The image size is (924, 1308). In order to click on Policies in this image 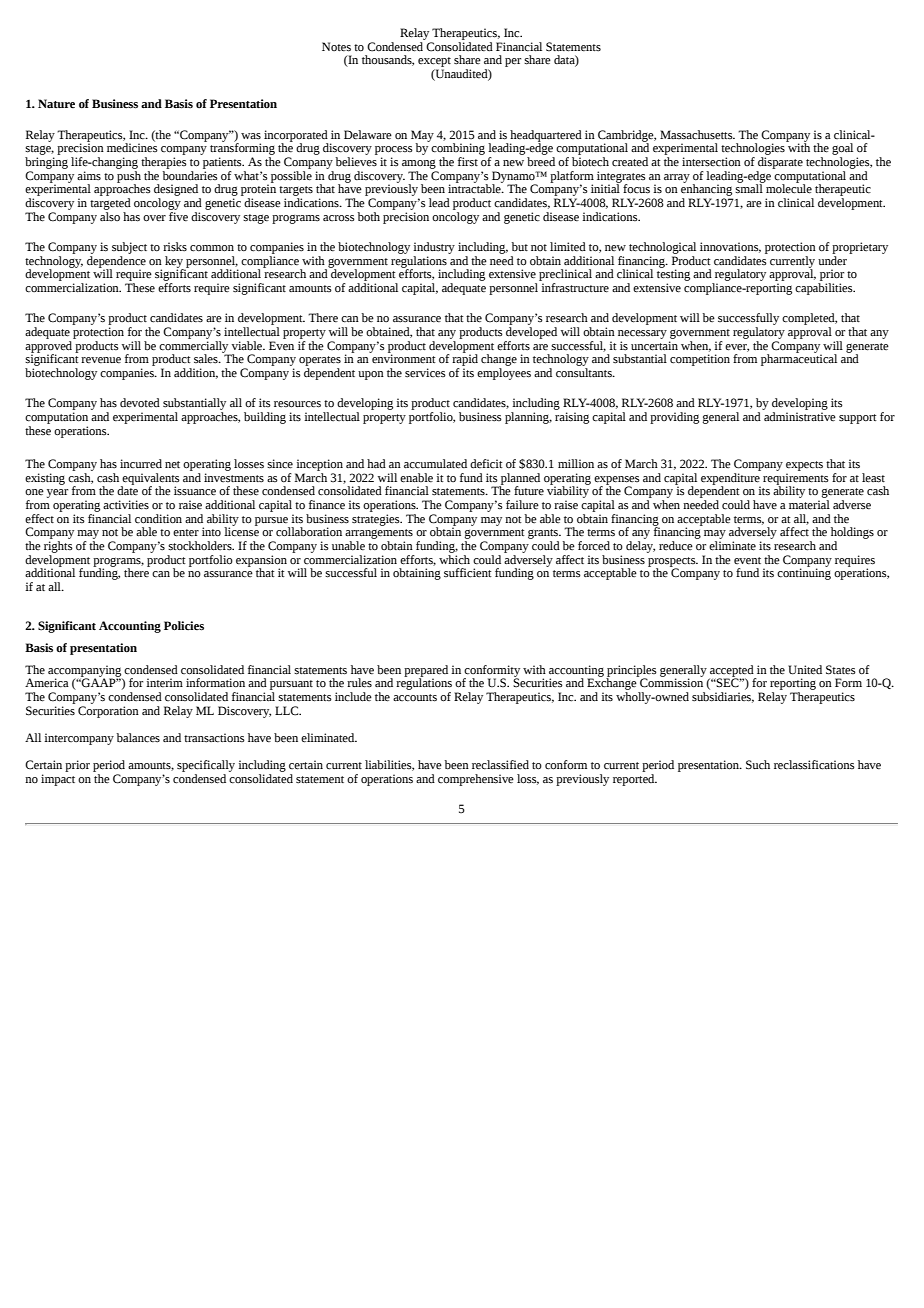, I will do `click(184, 626)`.
